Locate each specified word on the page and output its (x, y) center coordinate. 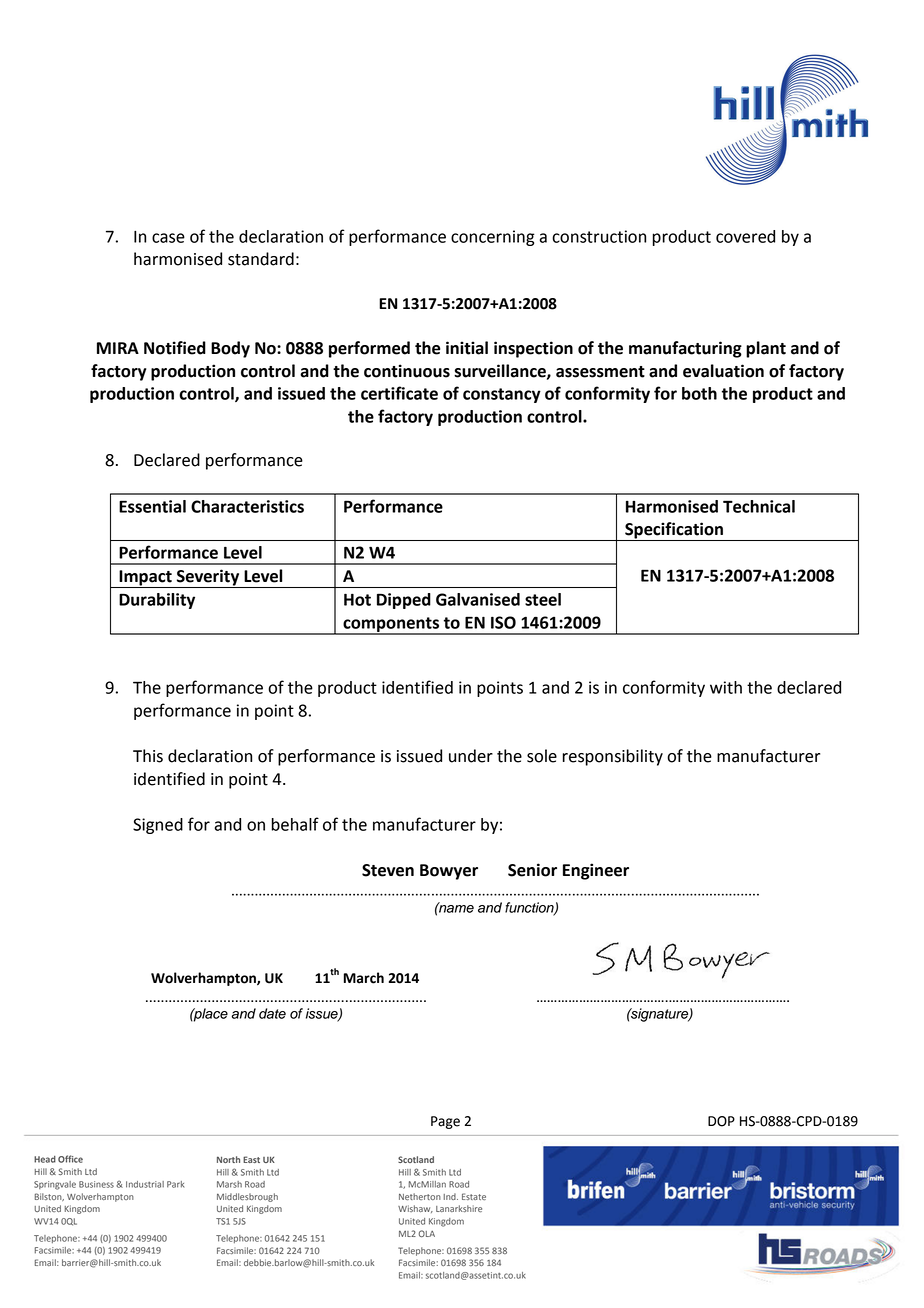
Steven (388, 870)
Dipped (404, 601)
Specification (674, 531)
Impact (145, 579)
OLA (427, 1233)
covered (745, 236)
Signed (158, 826)
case (168, 238)
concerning (493, 238)
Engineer (596, 871)
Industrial (145, 1184)
